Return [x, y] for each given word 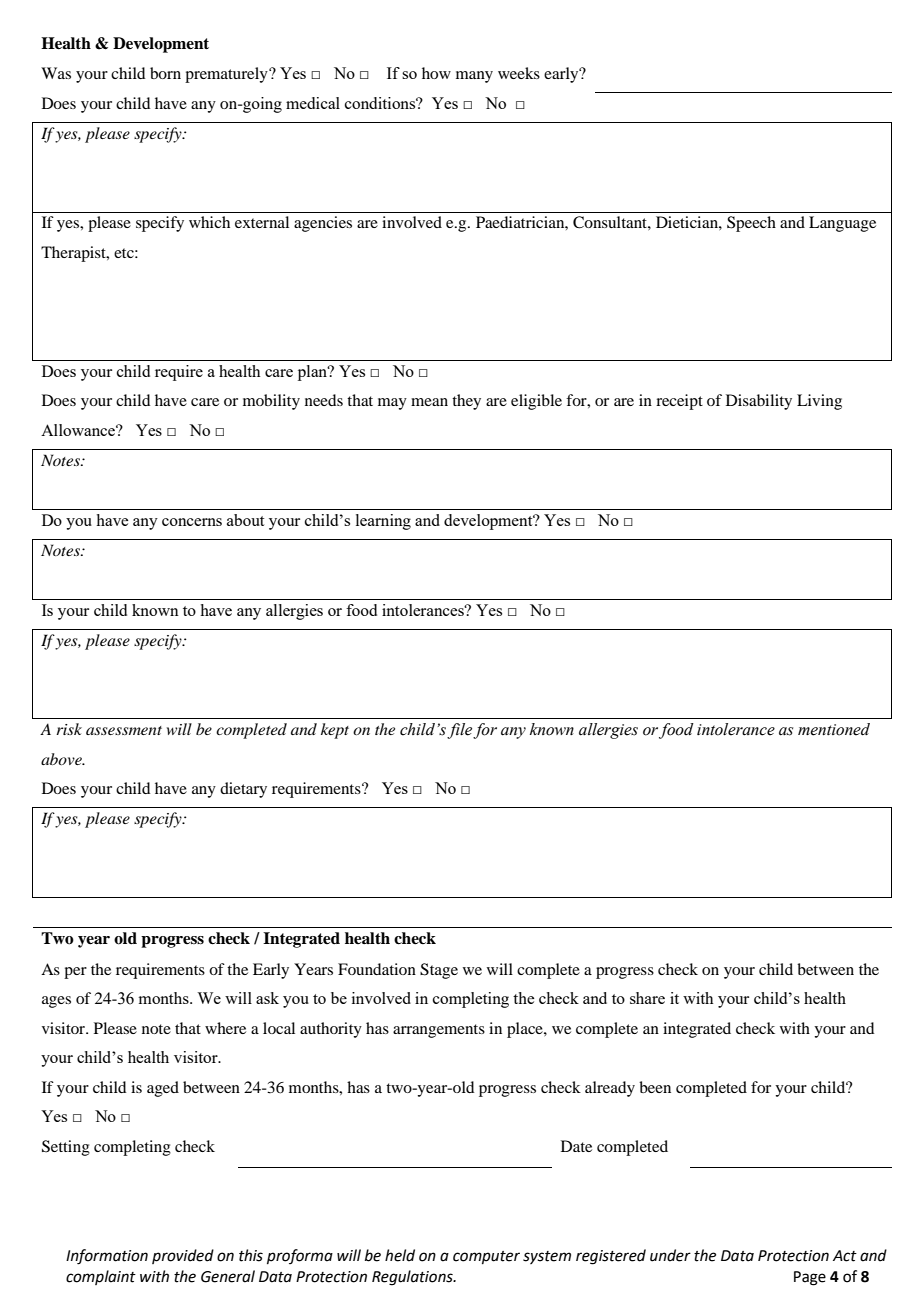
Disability [759, 402]
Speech [751, 224]
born [165, 73]
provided [183, 1256]
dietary [243, 790]
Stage [439, 971]
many [474, 77]
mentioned [834, 729]
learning [383, 522]
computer [486, 1257]
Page [810, 1278]
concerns [192, 522]
